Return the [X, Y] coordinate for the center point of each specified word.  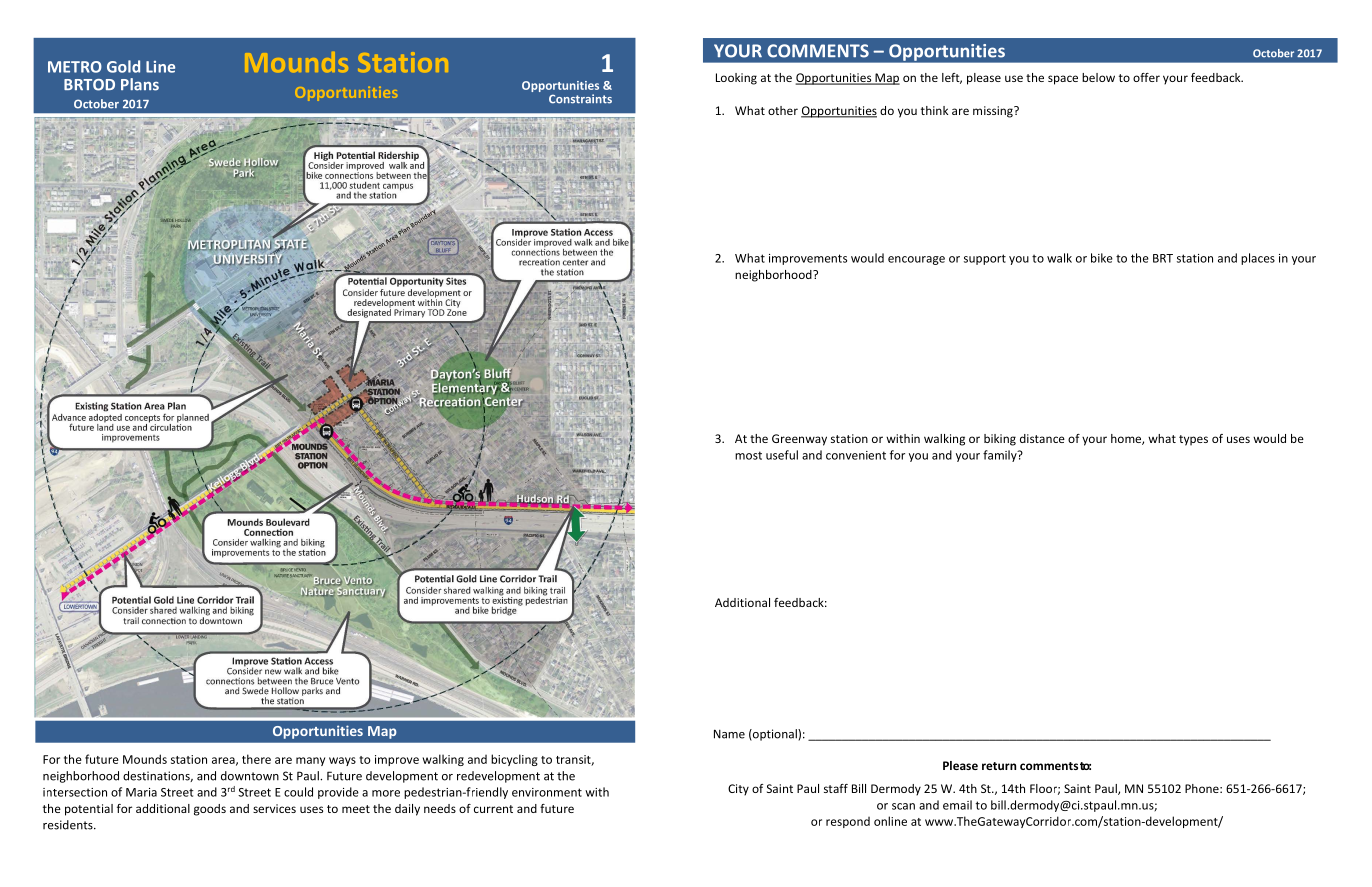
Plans [140, 84]
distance [1042, 438]
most [748, 455]
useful [782, 455]
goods [210, 810]
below [1098, 77]
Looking [736, 79]
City [738, 790]
